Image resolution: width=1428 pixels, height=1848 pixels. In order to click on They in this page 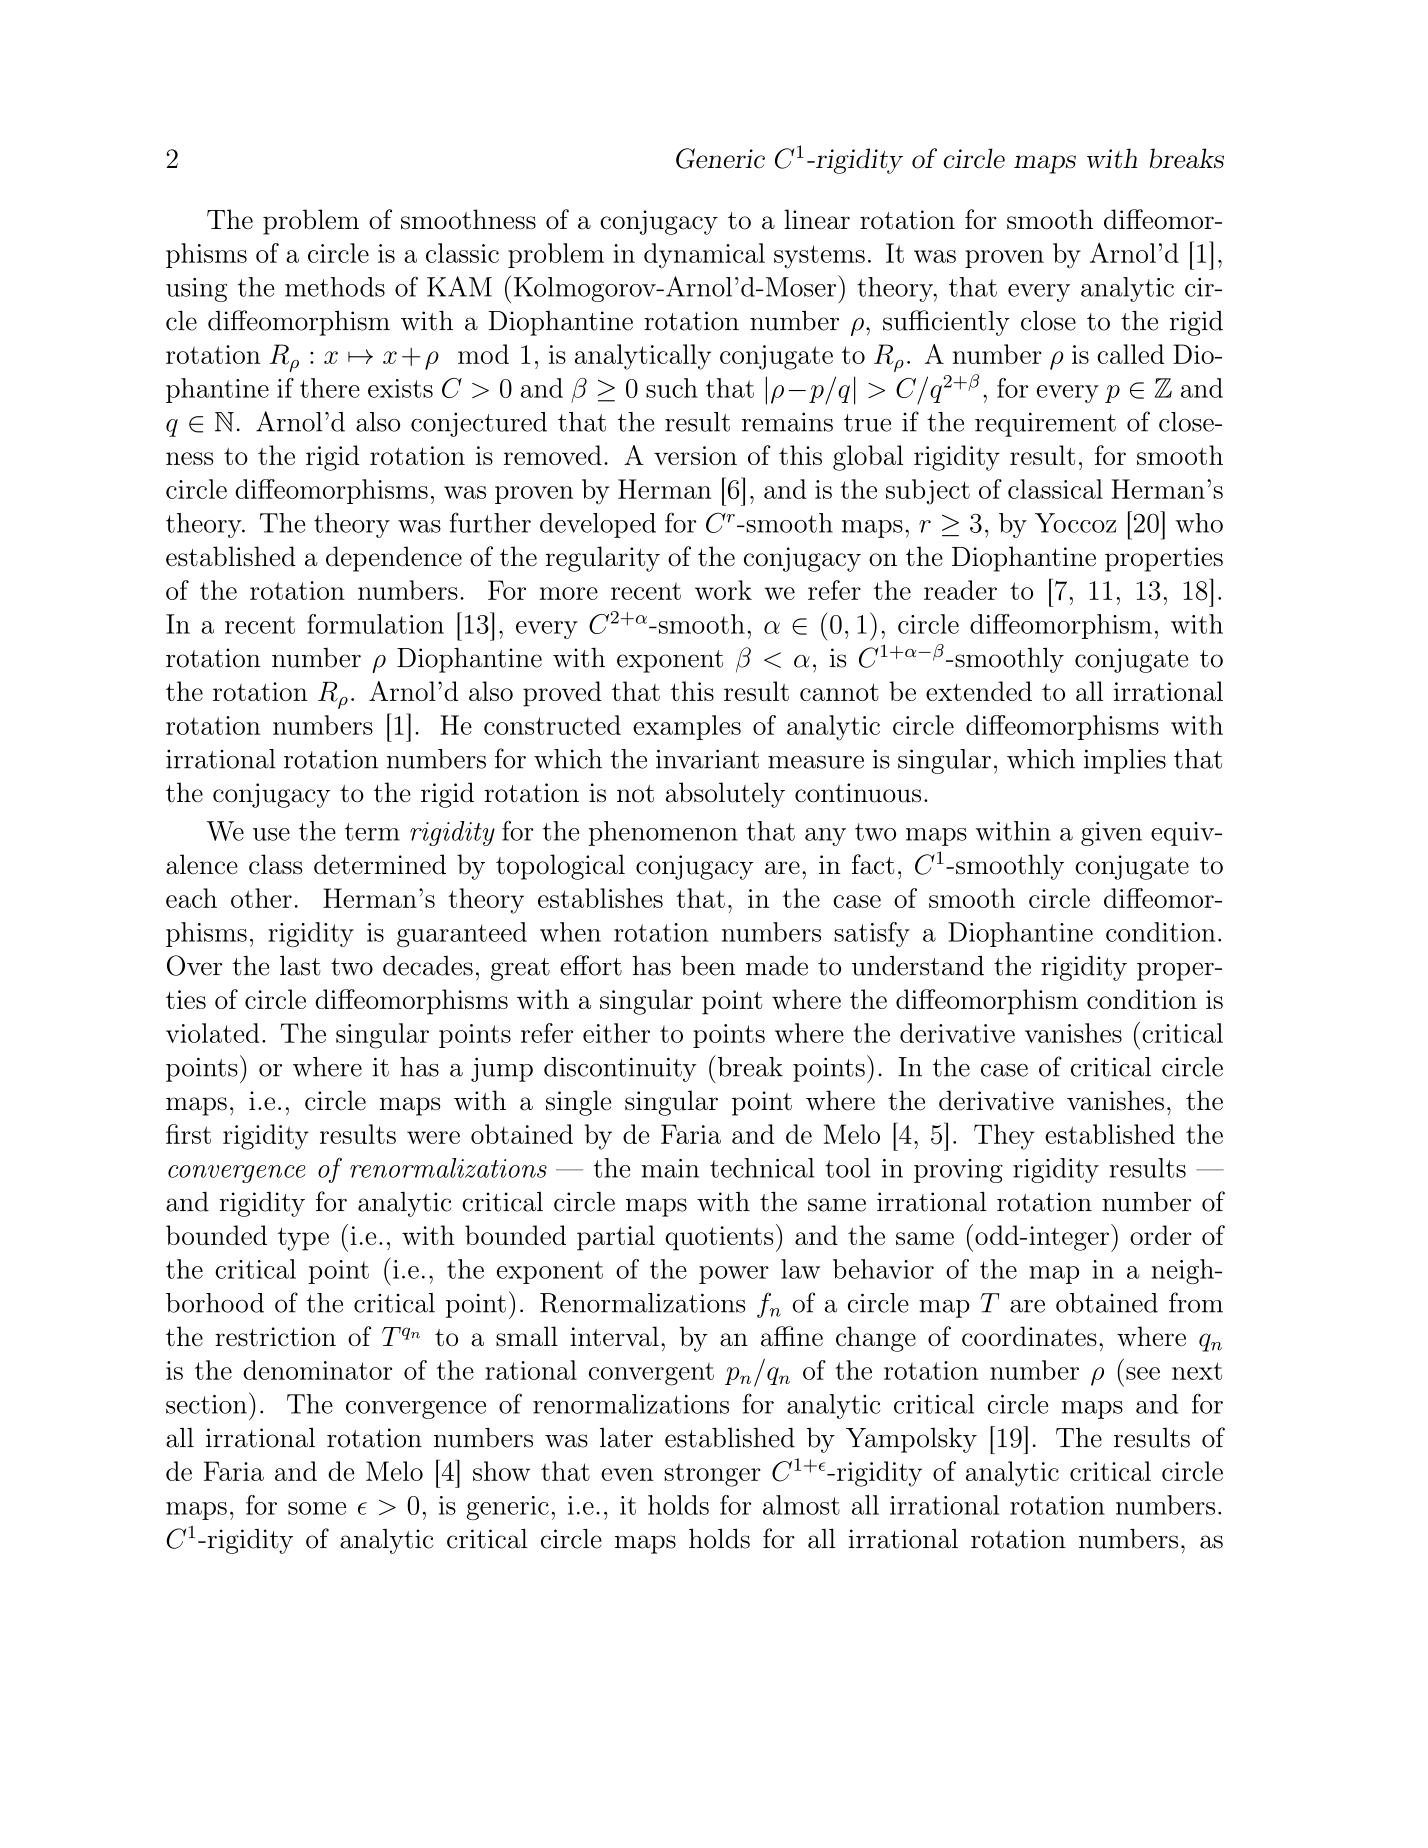, I will do `click(1004, 1137)`.
